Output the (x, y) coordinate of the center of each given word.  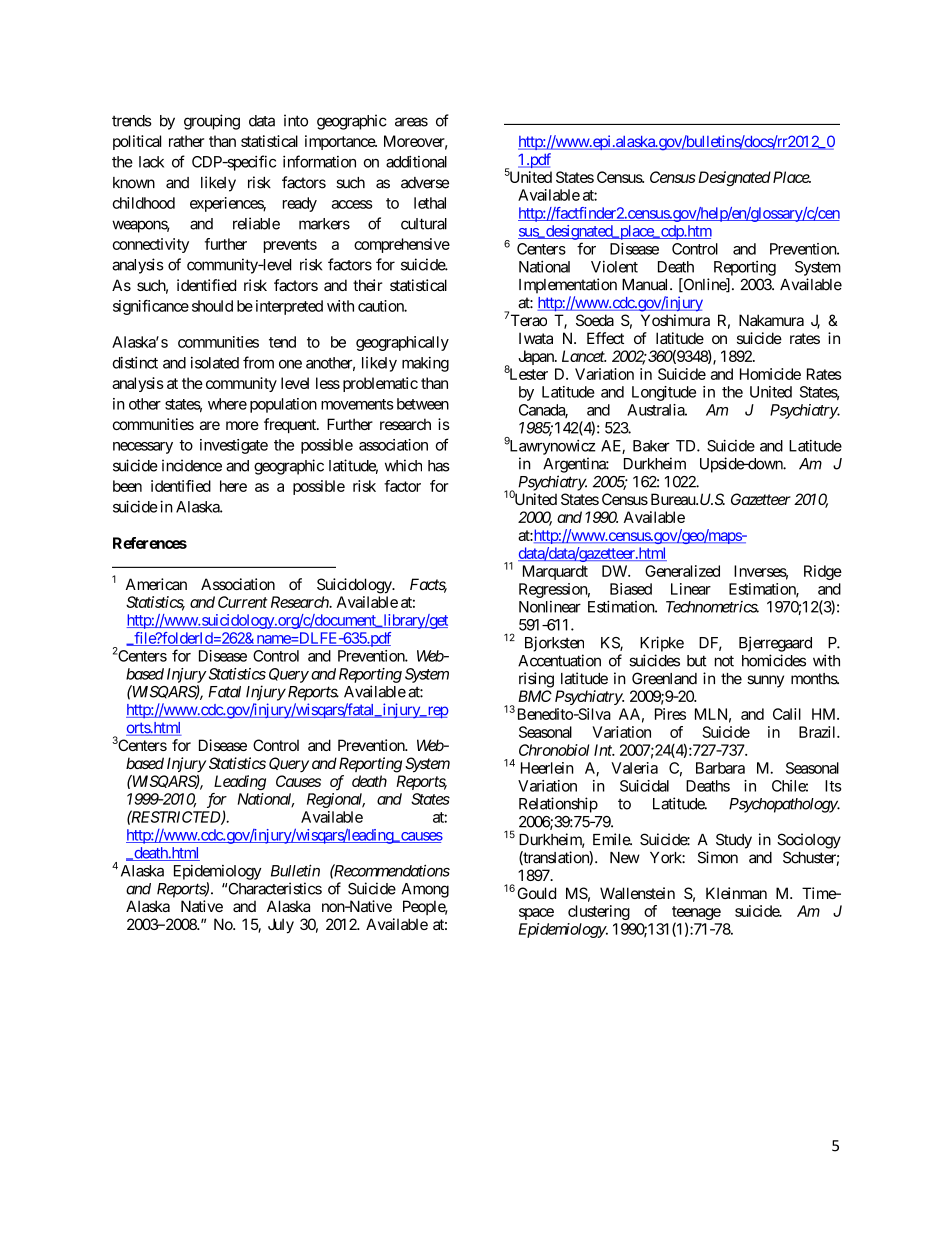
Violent (614, 267)
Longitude (664, 393)
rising (536, 680)
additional (416, 162)
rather (186, 141)
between (423, 404)
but (697, 661)
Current (243, 602)
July (281, 926)
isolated (215, 363)
